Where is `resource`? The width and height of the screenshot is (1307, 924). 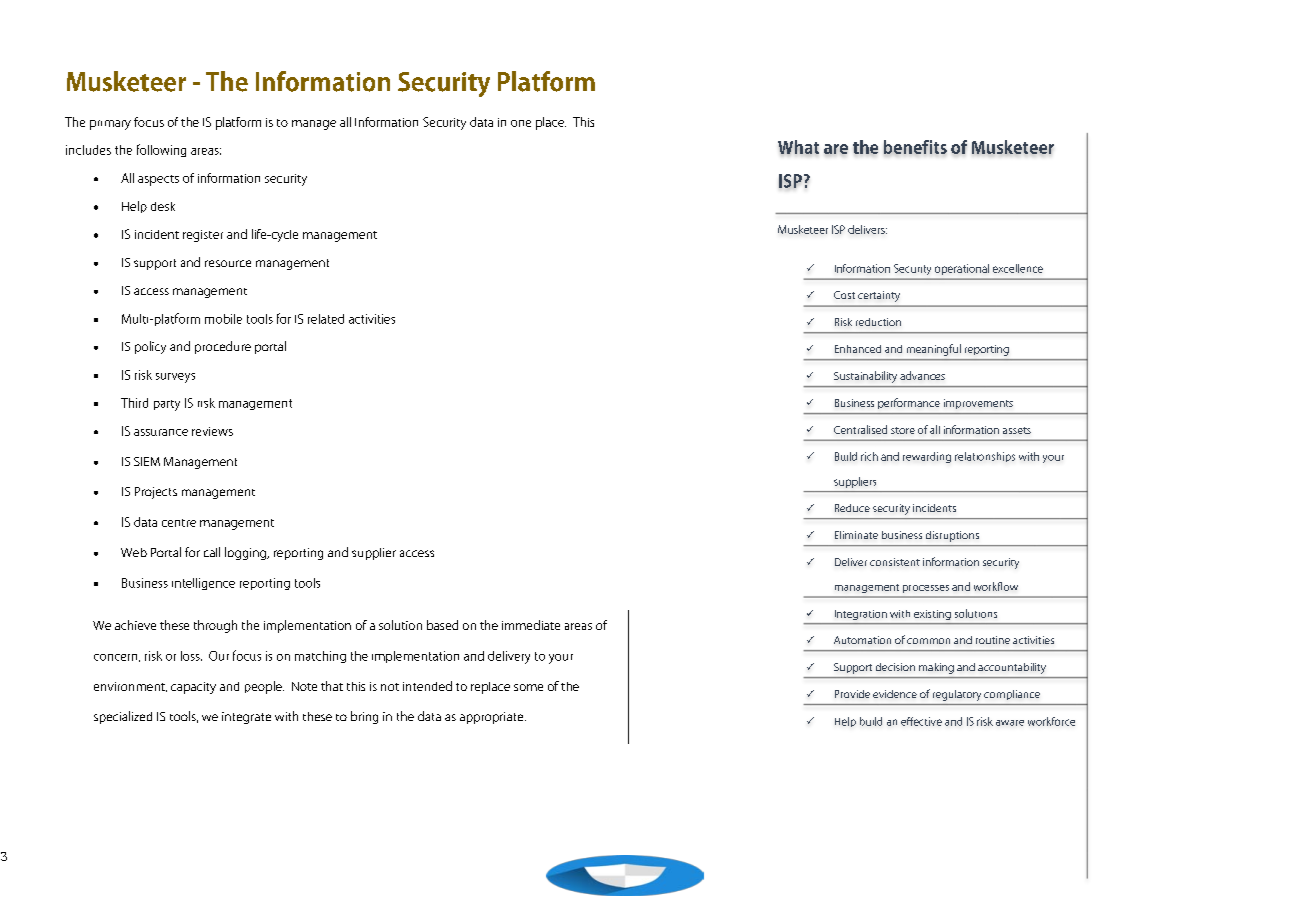
resource is located at coordinates (228, 263).
